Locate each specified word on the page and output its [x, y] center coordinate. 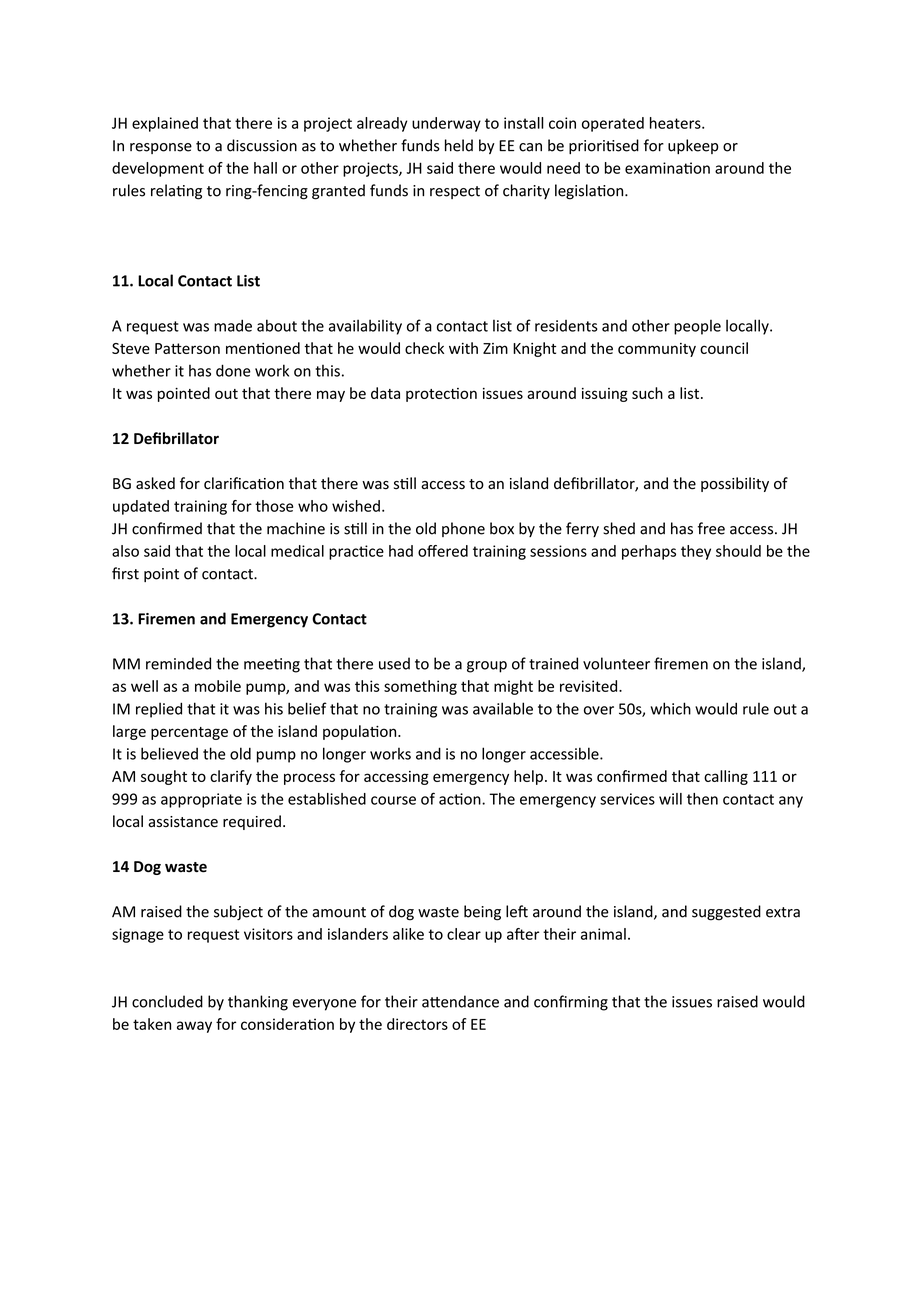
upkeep [693, 146]
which [671, 708]
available [503, 708]
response [161, 148]
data [385, 393]
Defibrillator [176, 438]
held [459, 145]
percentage [189, 733]
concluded [167, 1001]
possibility [735, 484]
